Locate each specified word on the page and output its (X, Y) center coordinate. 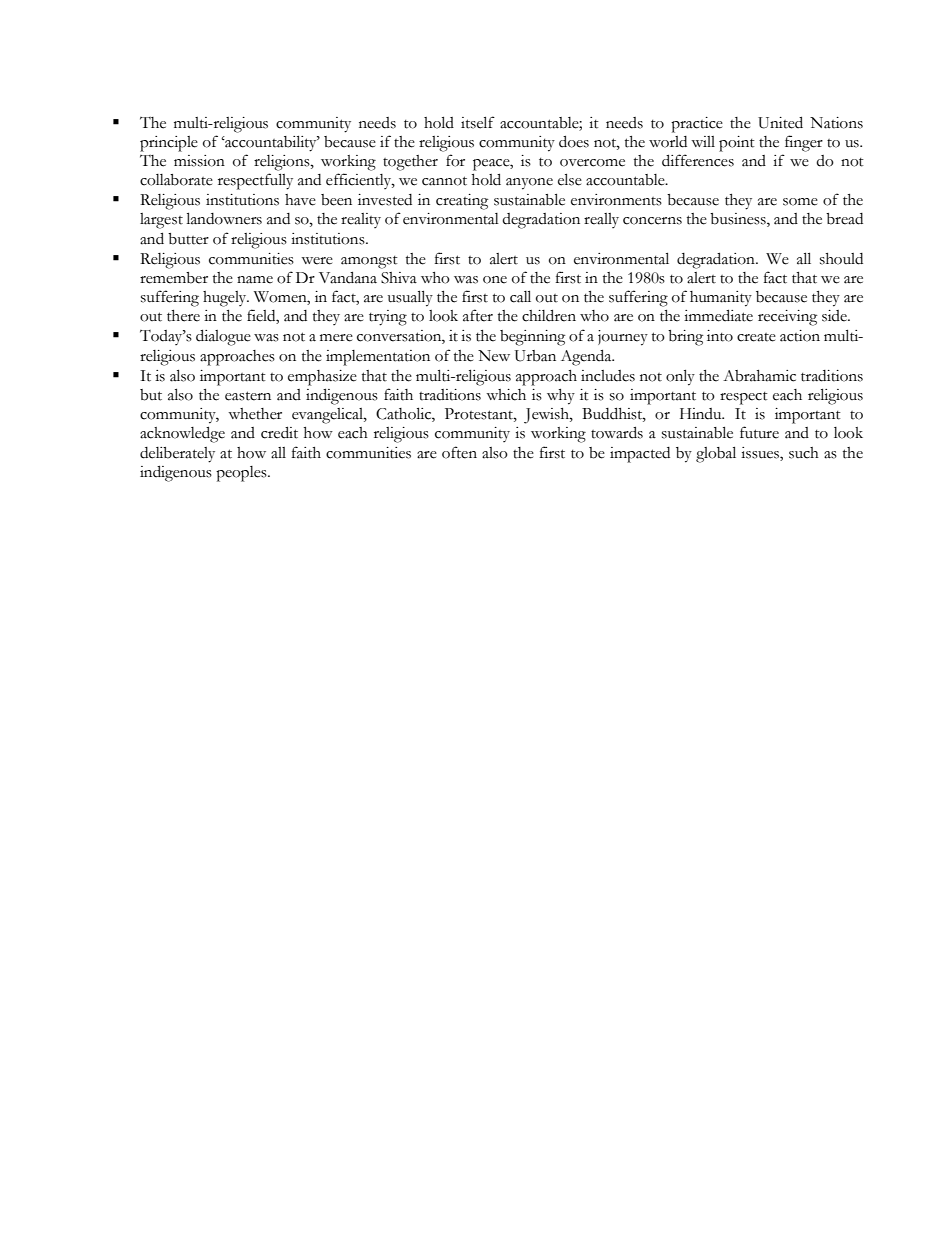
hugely (226, 299)
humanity (721, 299)
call (520, 296)
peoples (242, 474)
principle (169, 144)
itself (478, 122)
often (459, 452)
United (780, 122)
